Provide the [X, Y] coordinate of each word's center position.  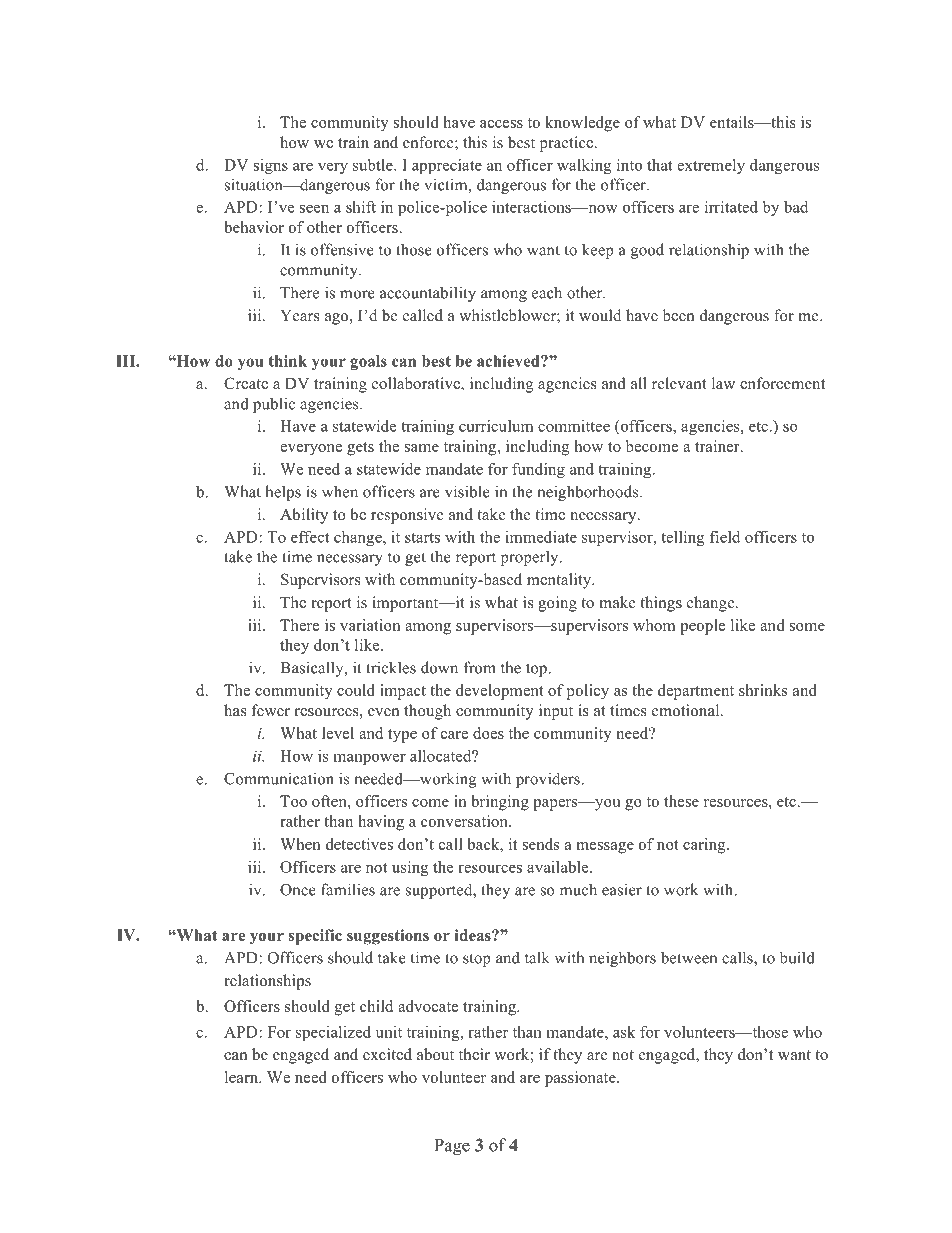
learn [242, 1077]
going [557, 604]
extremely [711, 166]
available [559, 867]
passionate [581, 1079]
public [274, 405]
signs [271, 166]
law [723, 383]
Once [298, 890]
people [702, 627]
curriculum [496, 426]
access [501, 124]
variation [370, 625]
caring [705, 846]
